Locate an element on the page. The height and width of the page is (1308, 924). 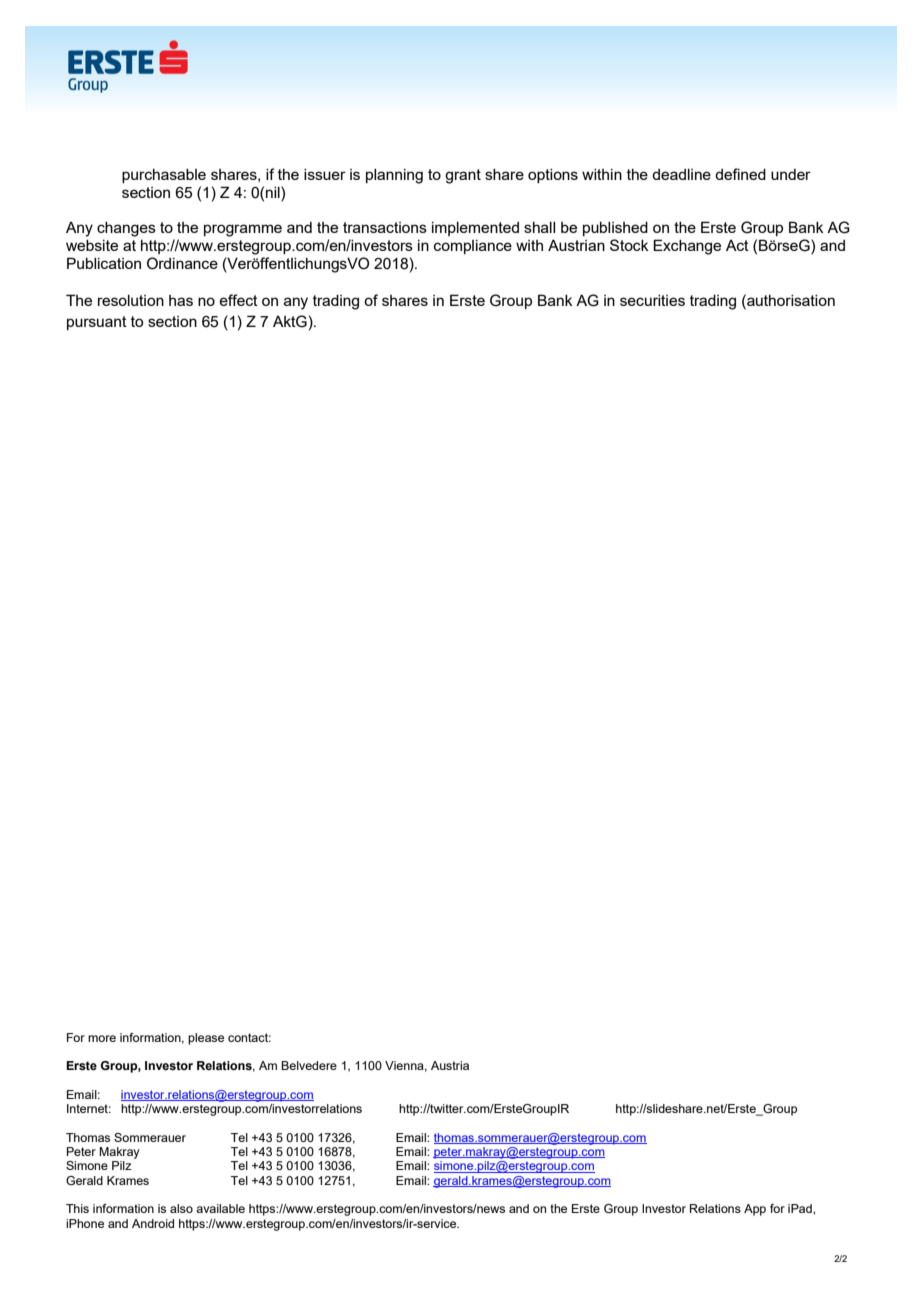
also is located at coordinates (181, 1208).
